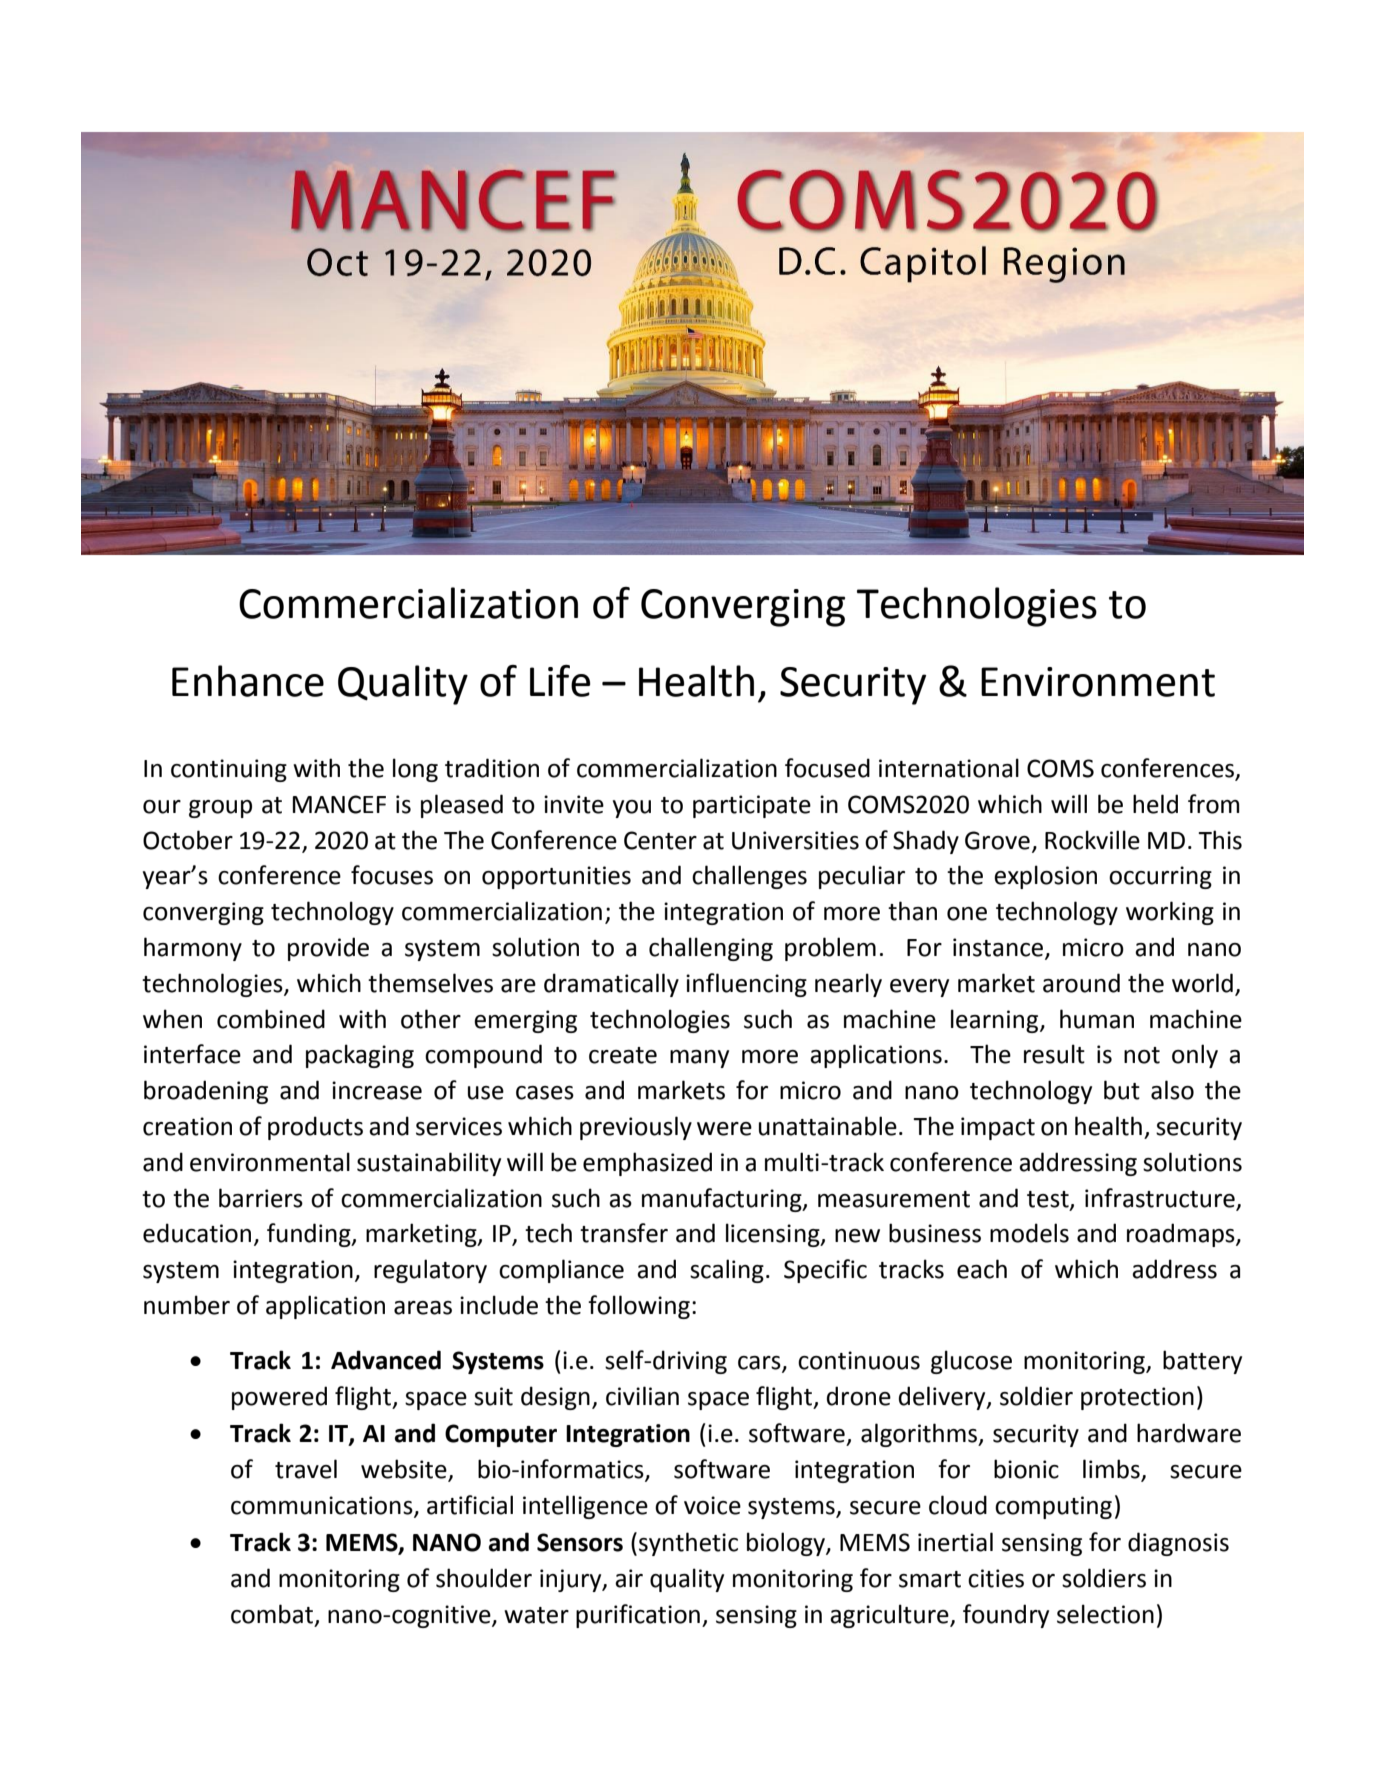 The image size is (1385, 1792). I want to click on combat, so click(273, 1614).
